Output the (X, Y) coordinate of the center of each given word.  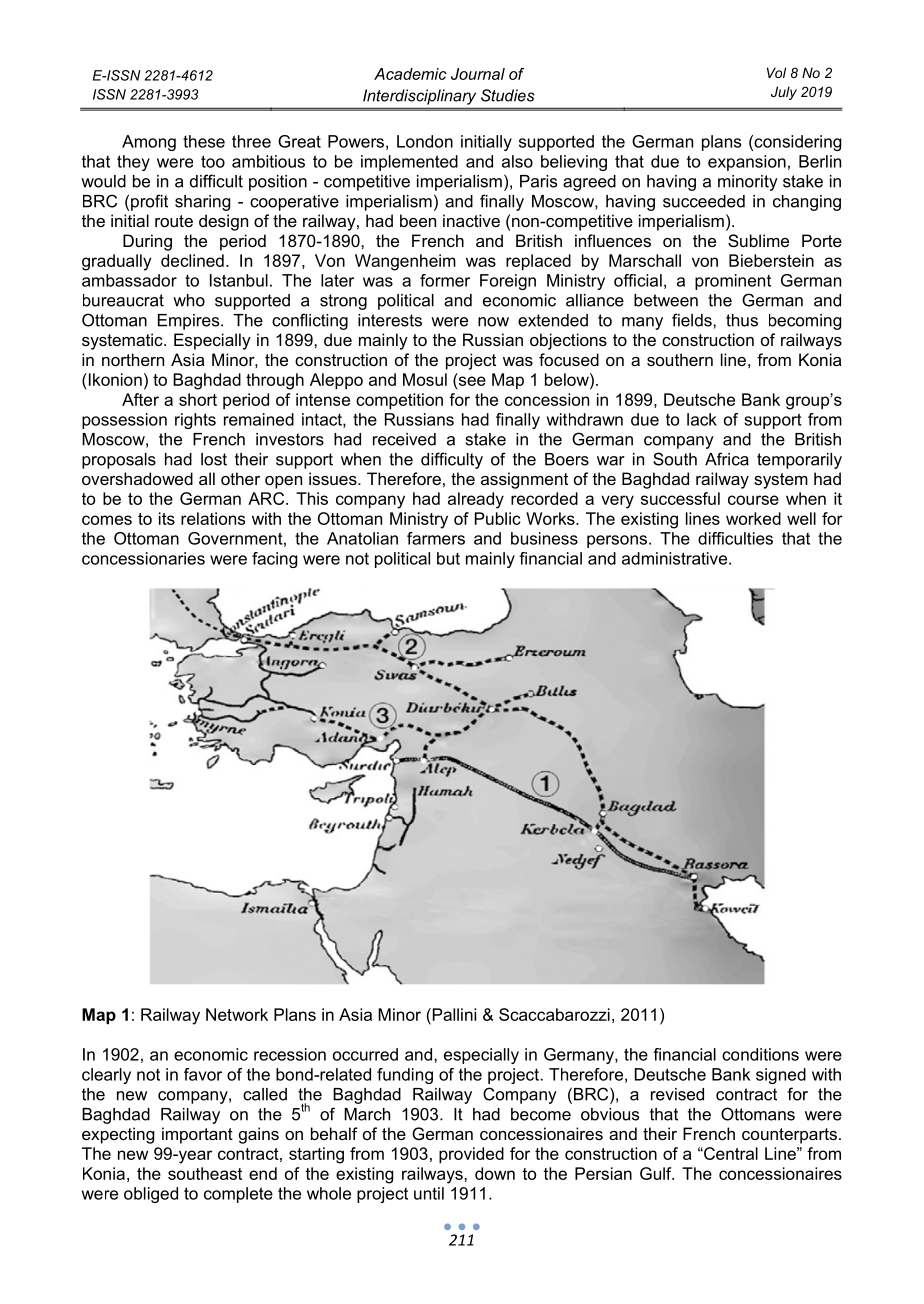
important (197, 1135)
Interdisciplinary (419, 97)
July (784, 93)
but (448, 558)
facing (274, 560)
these (204, 141)
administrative (676, 558)
